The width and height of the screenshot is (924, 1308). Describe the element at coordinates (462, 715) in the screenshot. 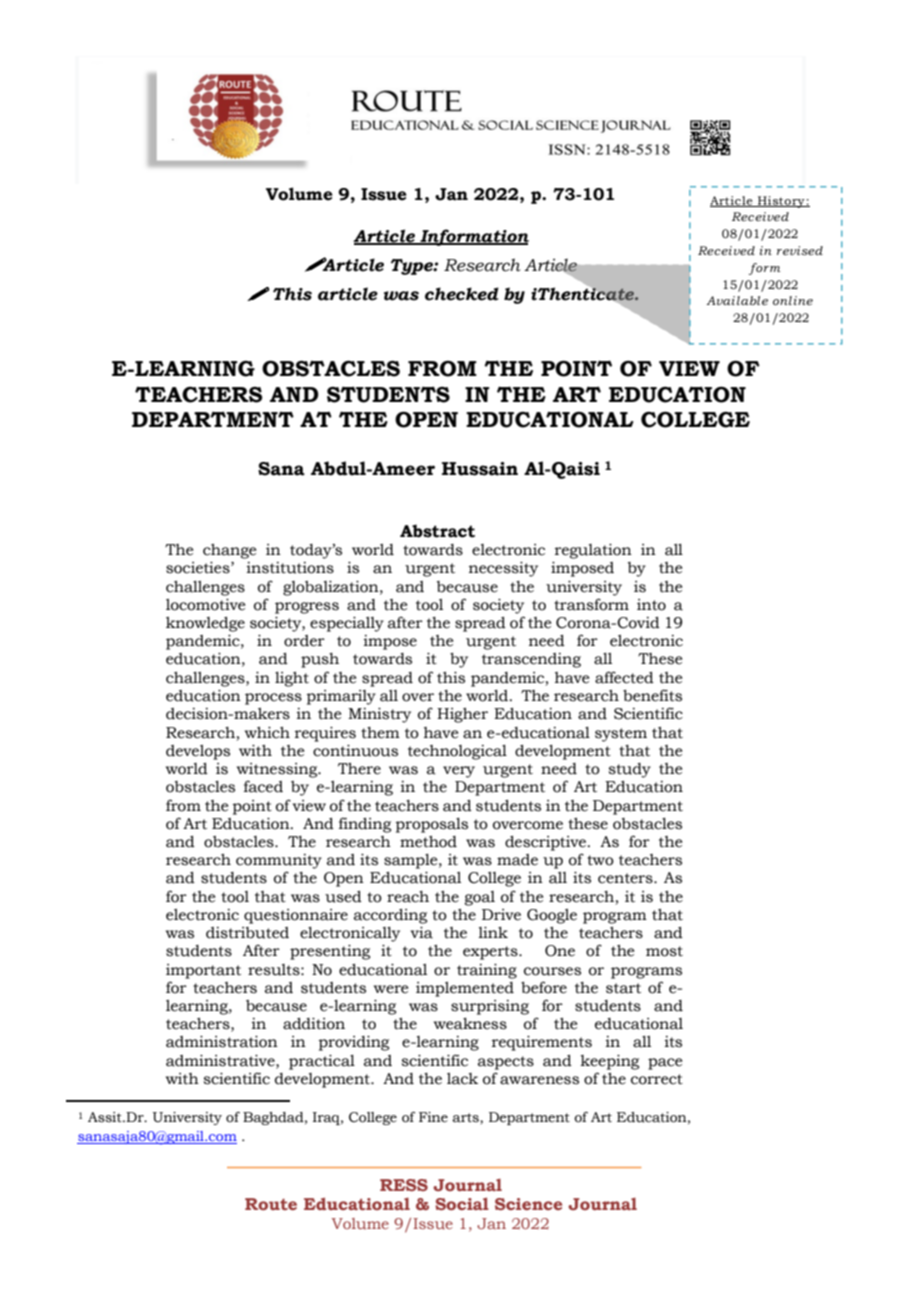

I see `Higher` at that location.
